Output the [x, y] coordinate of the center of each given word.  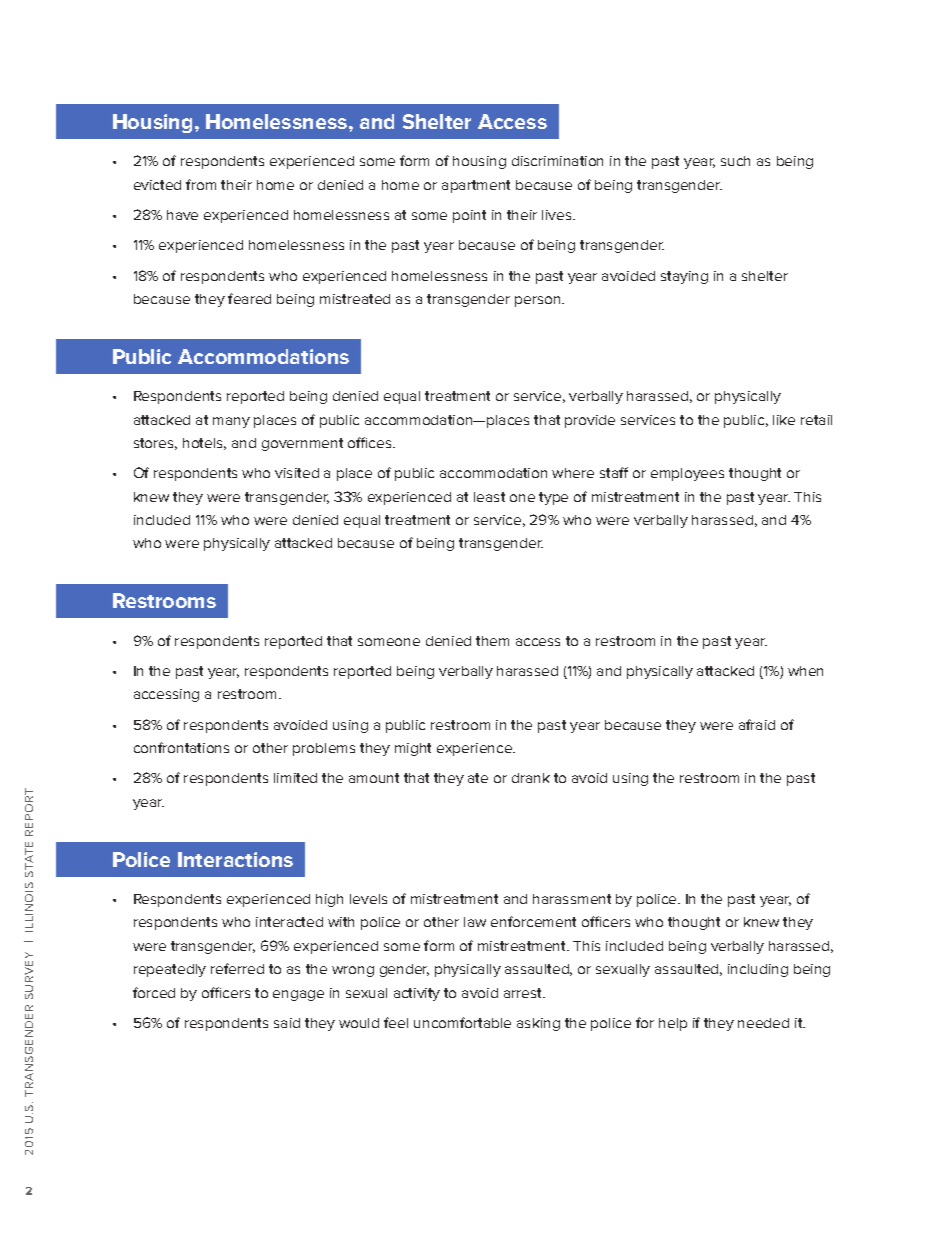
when [805, 671]
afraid [757, 724]
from [201, 184]
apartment [476, 186]
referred [237, 968]
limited [295, 778]
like [784, 420]
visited [297, 473]
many [231, 422]
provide [590, 421]
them [492, 641]
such [735, 161]
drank [531, 778]
